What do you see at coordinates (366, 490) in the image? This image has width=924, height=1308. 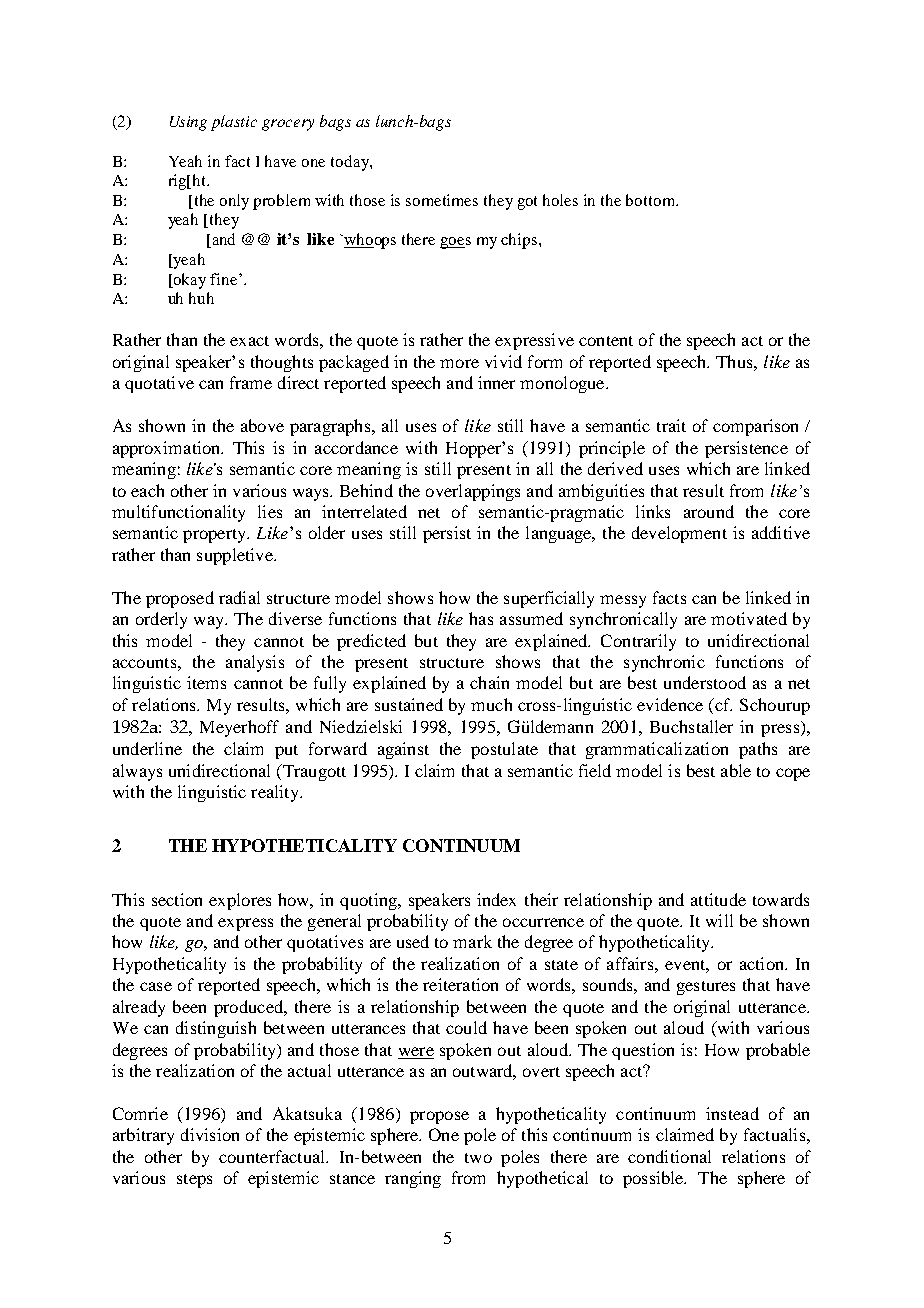 I see `Behind` at bounding box center [366, 490].
